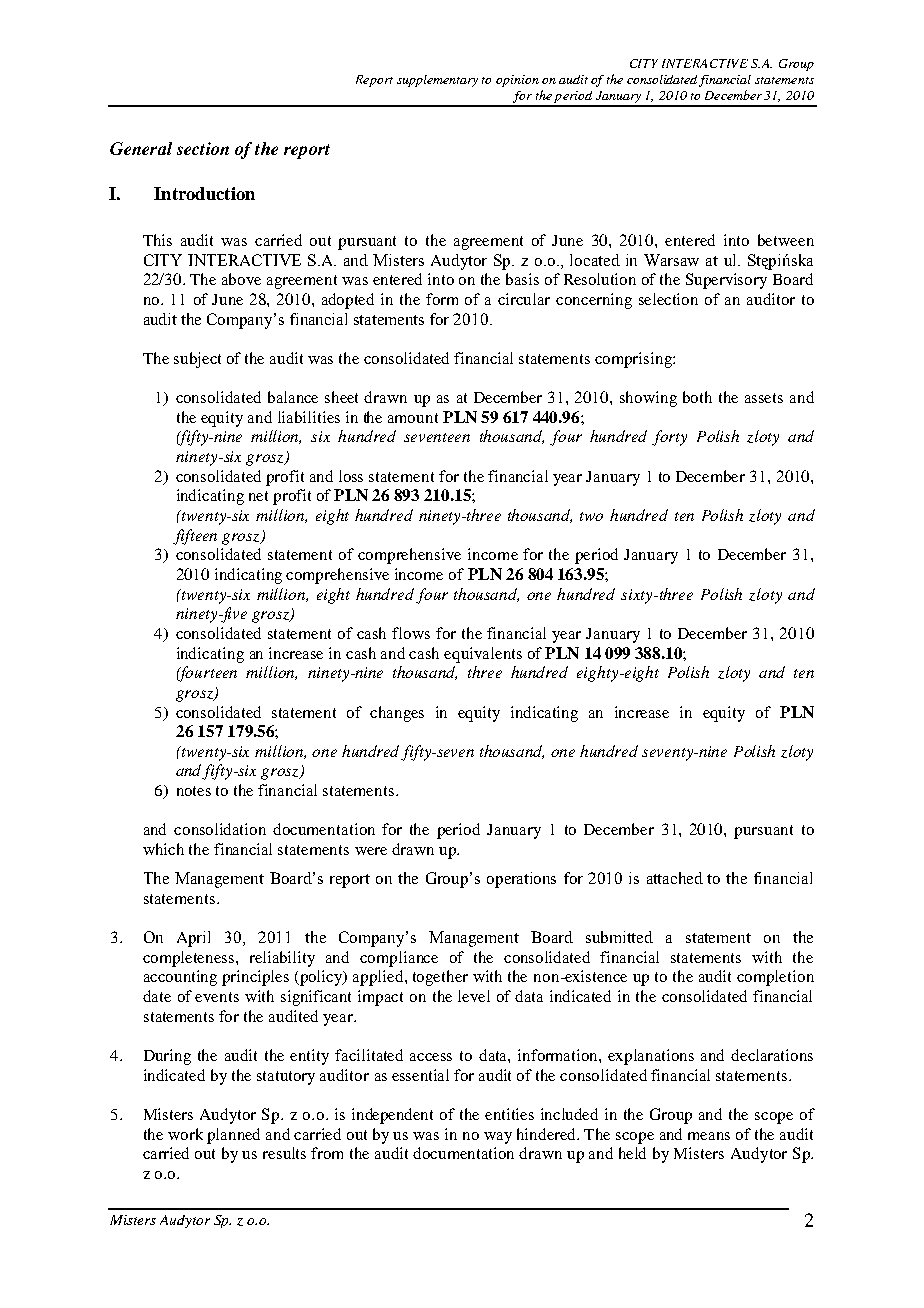  Describe the element at coordinates (293, 397) in the screenshot. I see `balance` at that location.
